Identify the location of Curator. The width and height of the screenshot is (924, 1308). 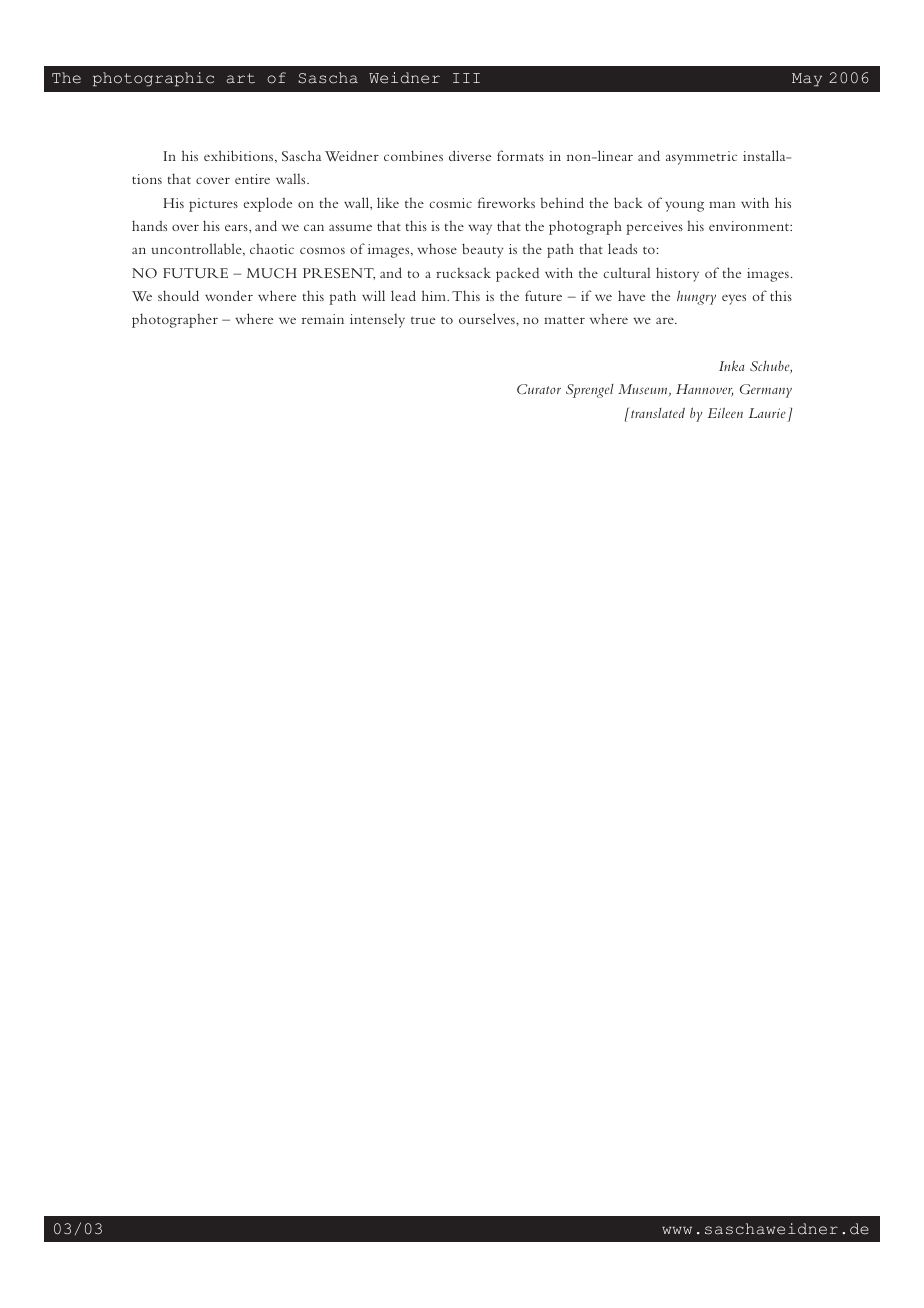
(539, 389).
